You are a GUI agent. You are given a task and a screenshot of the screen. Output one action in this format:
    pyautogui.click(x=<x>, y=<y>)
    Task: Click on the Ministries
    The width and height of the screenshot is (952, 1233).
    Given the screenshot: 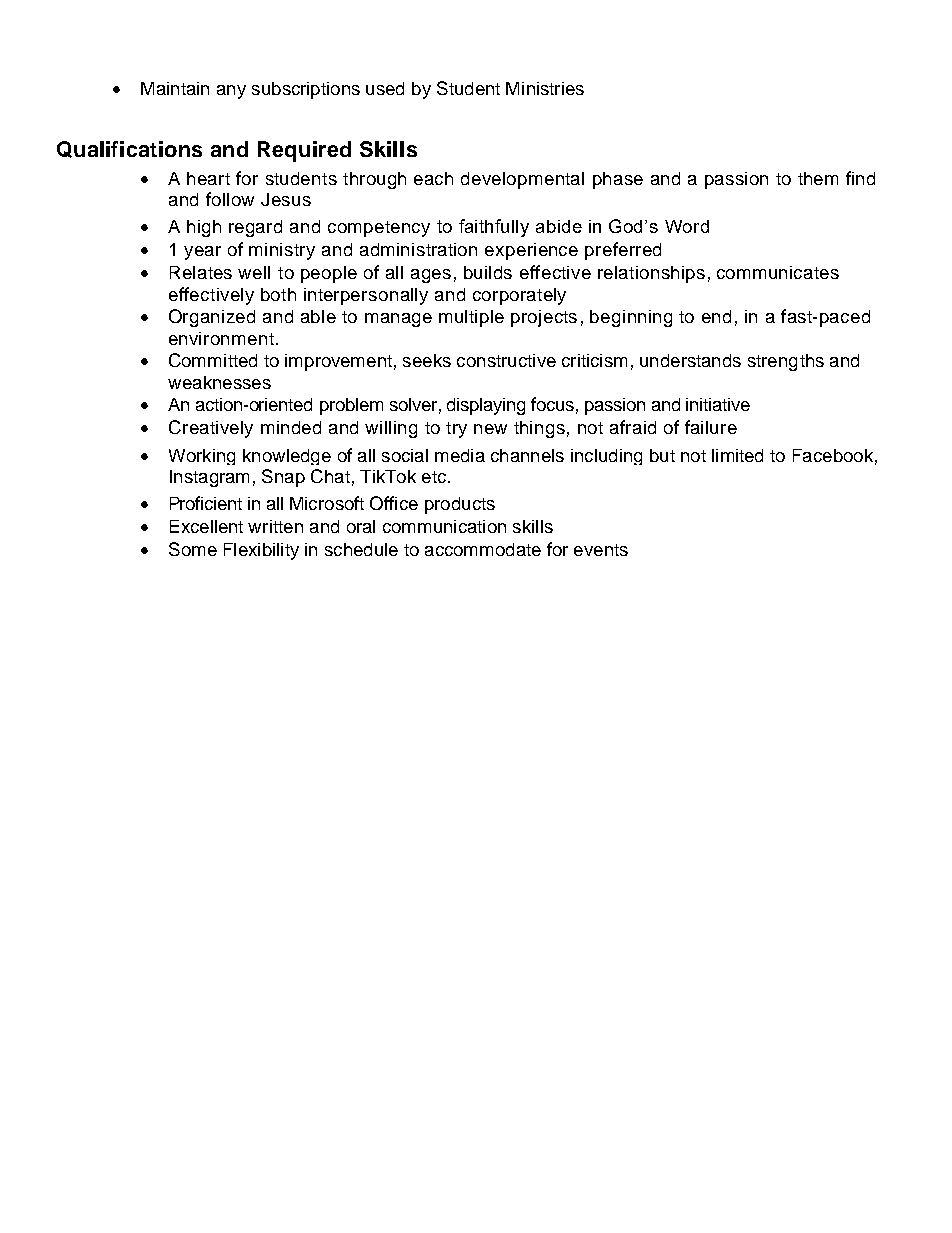 What is the action you would take?
    pyautogui.click(x=545, y=88)
